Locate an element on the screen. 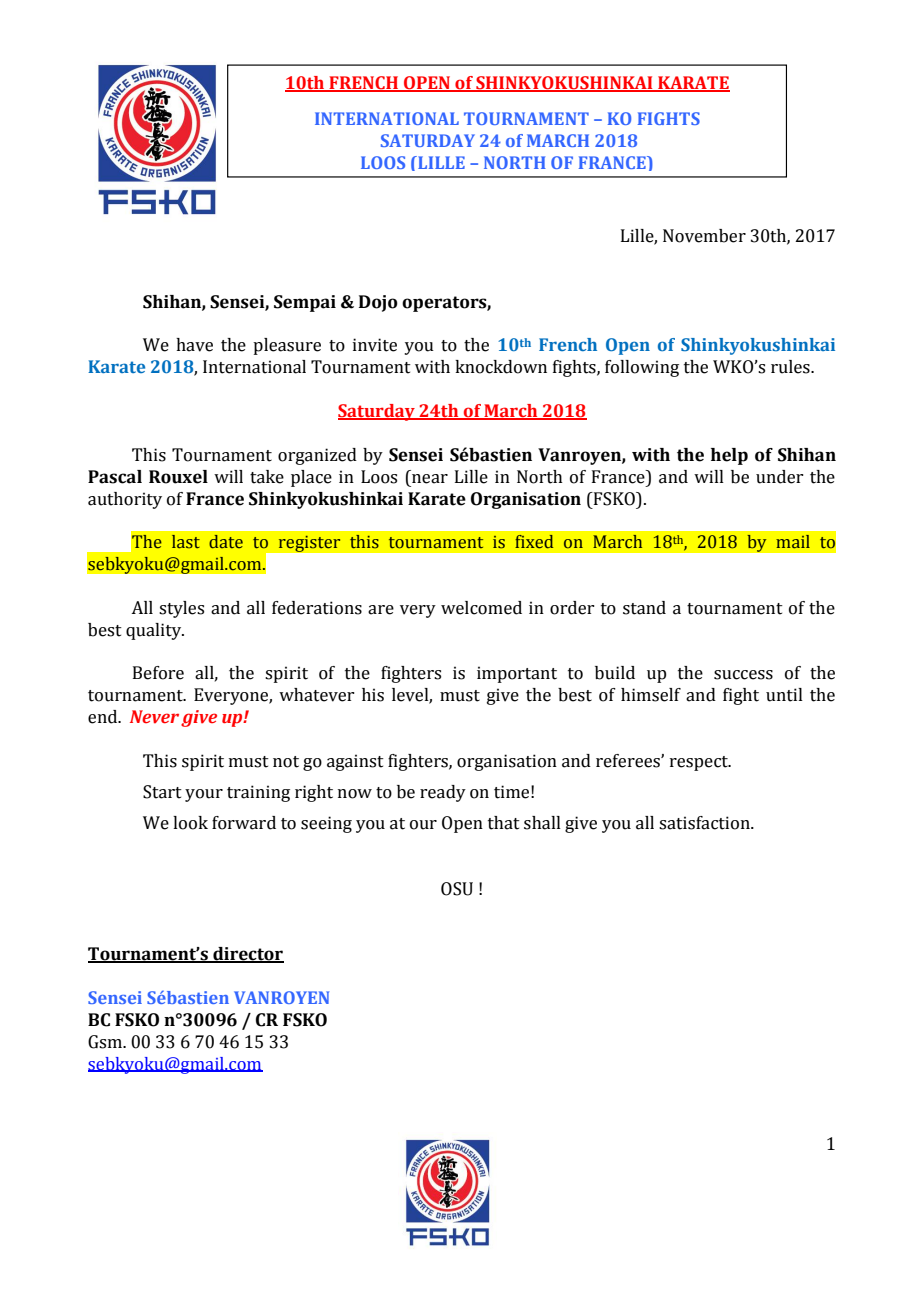  satisfaction is located at coordinates (705, 823).
